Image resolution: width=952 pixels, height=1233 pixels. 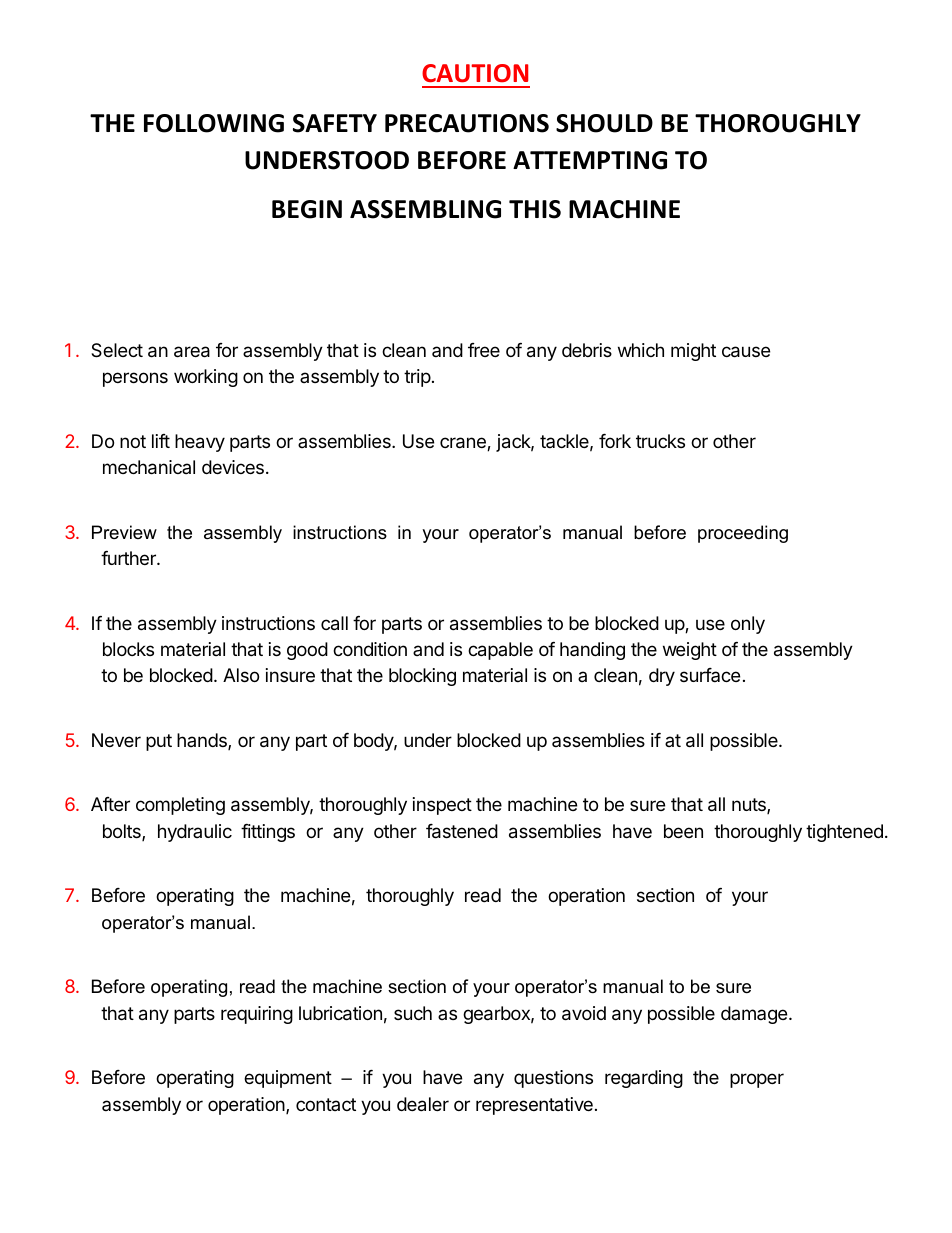 I want to click on blocks, so click(x=128, y=649).
